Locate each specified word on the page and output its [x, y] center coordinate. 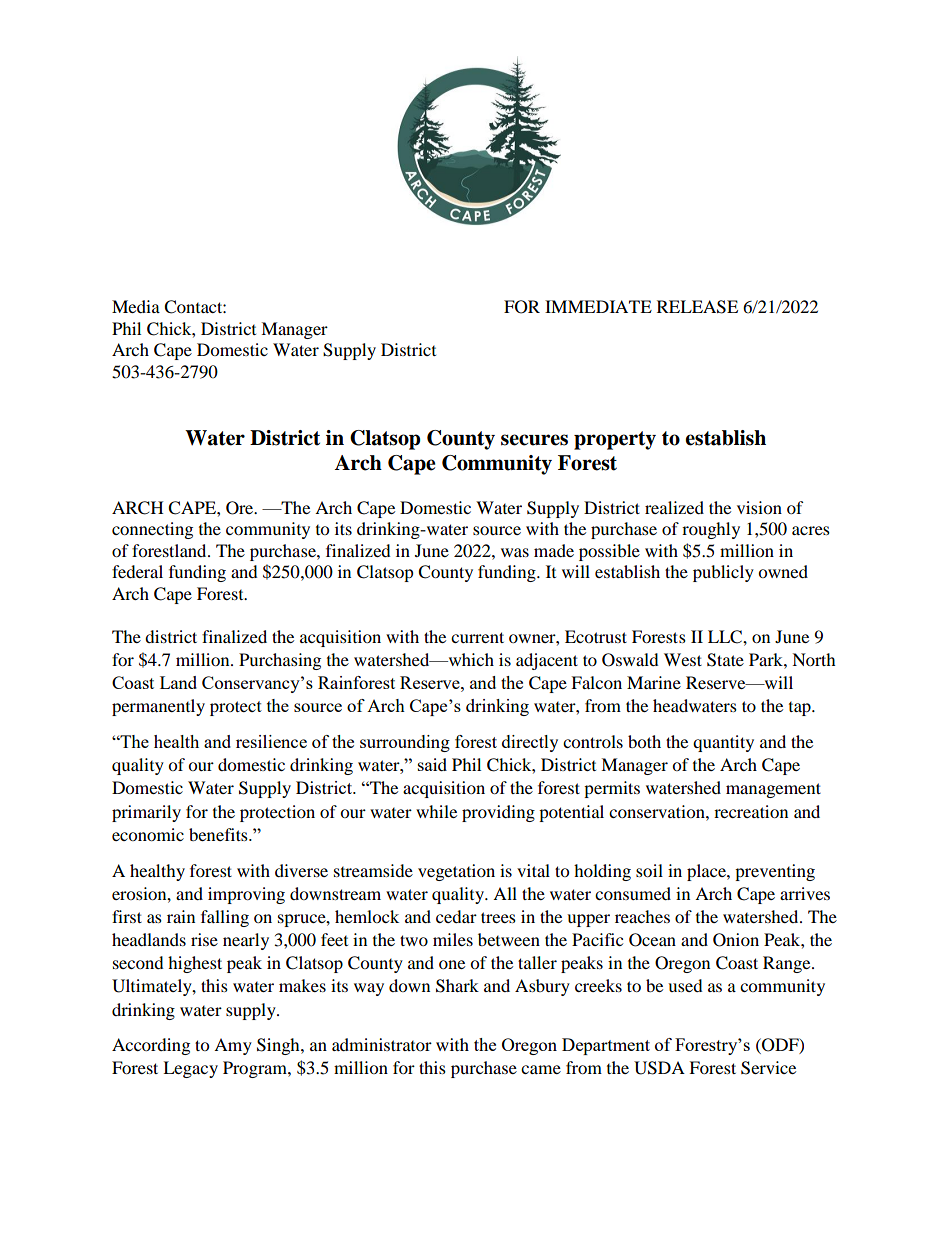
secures [534, 440]
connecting [152, 530]
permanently [158, 707]
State [725, 660]
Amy [233, 1046]
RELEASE [697, 307]
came [541, 1069]
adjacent [547, 661]
